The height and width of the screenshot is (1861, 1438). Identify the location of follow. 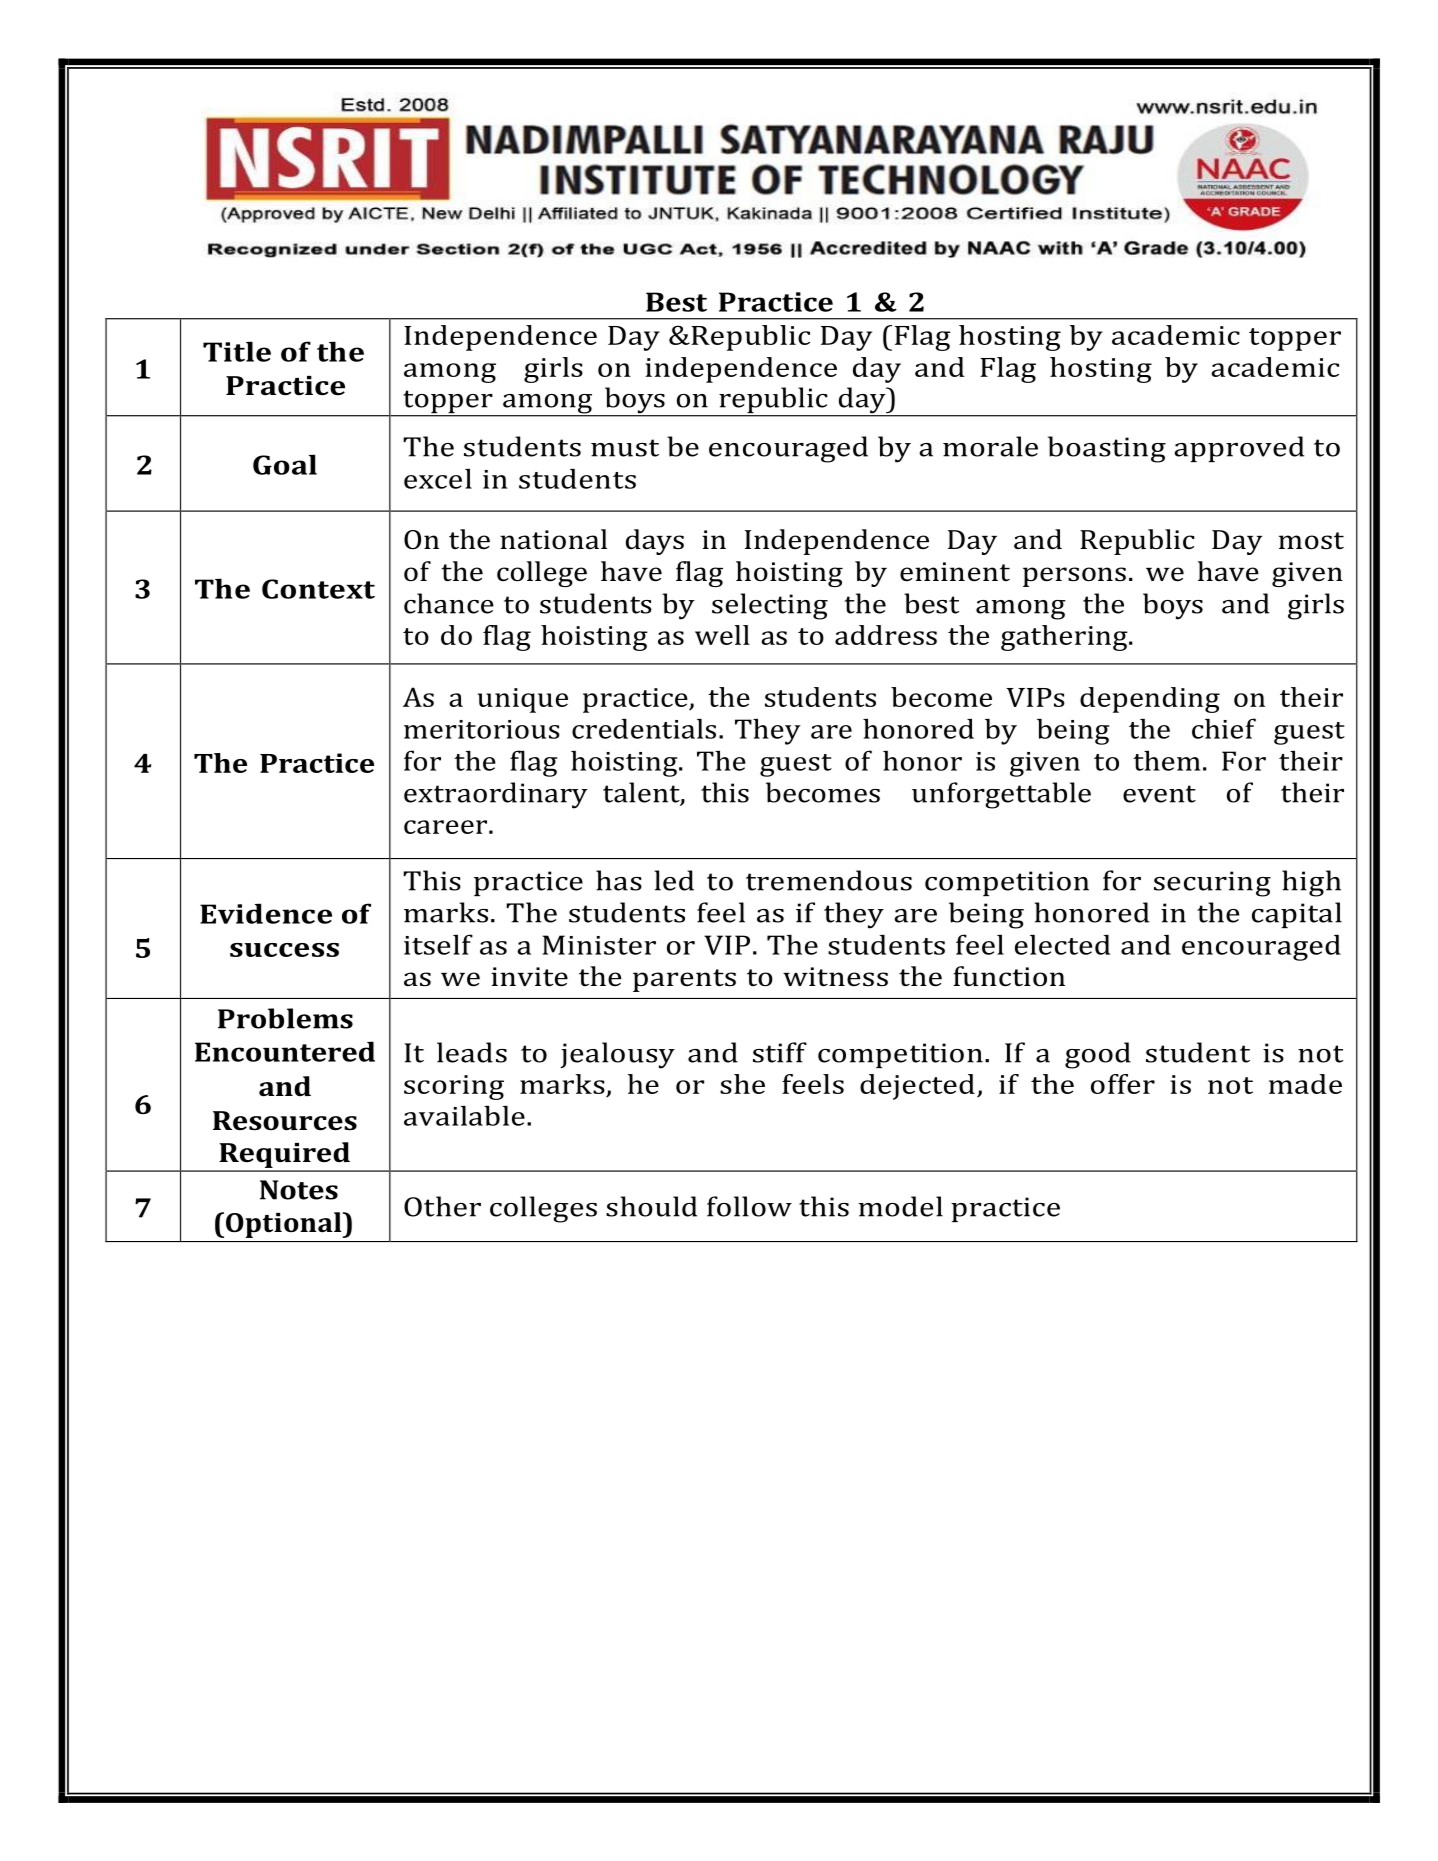
(749, 1206).
